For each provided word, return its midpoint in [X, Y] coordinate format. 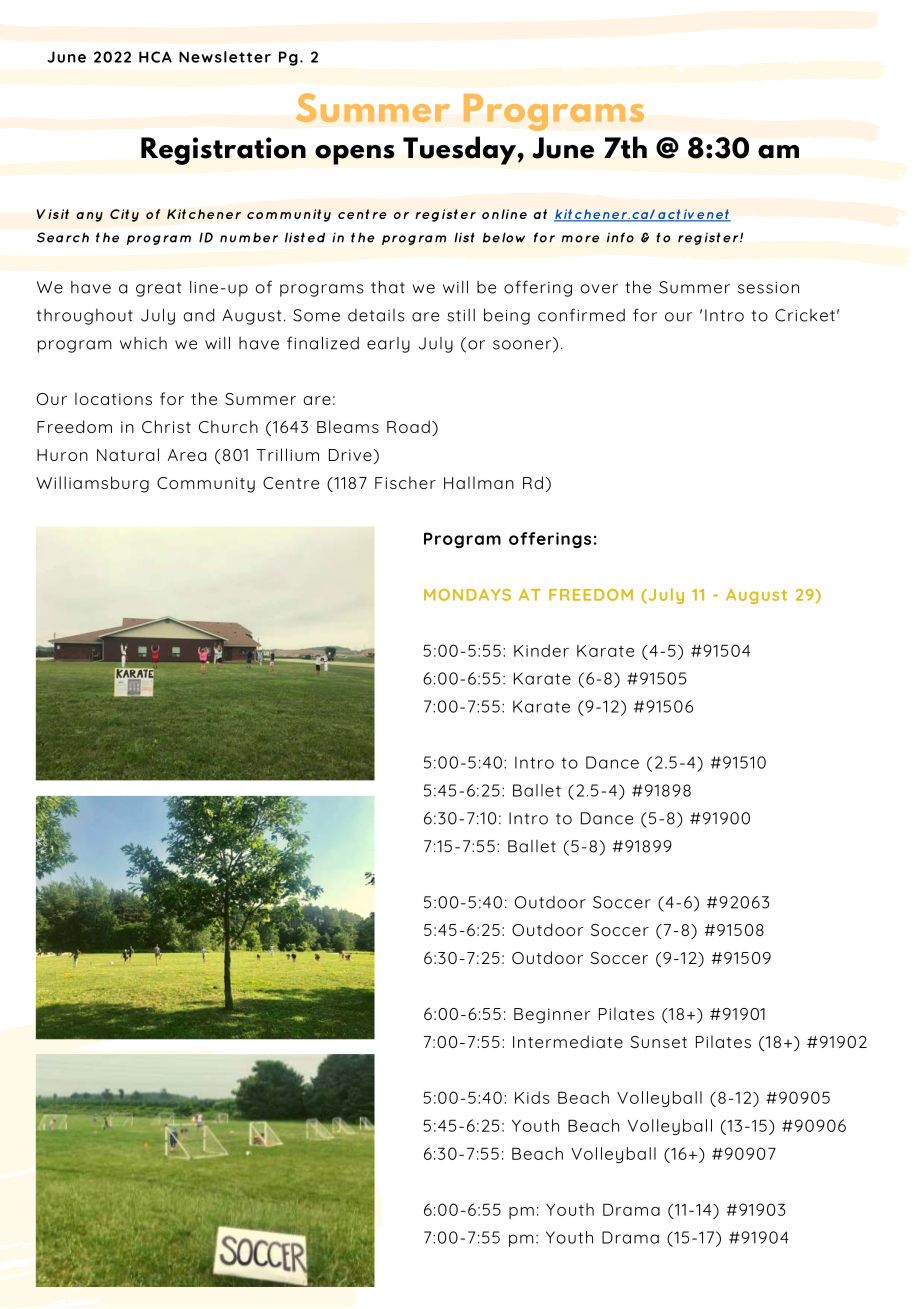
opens [355, 155]
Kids [532, 1097]
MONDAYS [467, 595]
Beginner [552, 1016]
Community [206, 485]
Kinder [541, 650]
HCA [155, 57]
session [768, 288]
